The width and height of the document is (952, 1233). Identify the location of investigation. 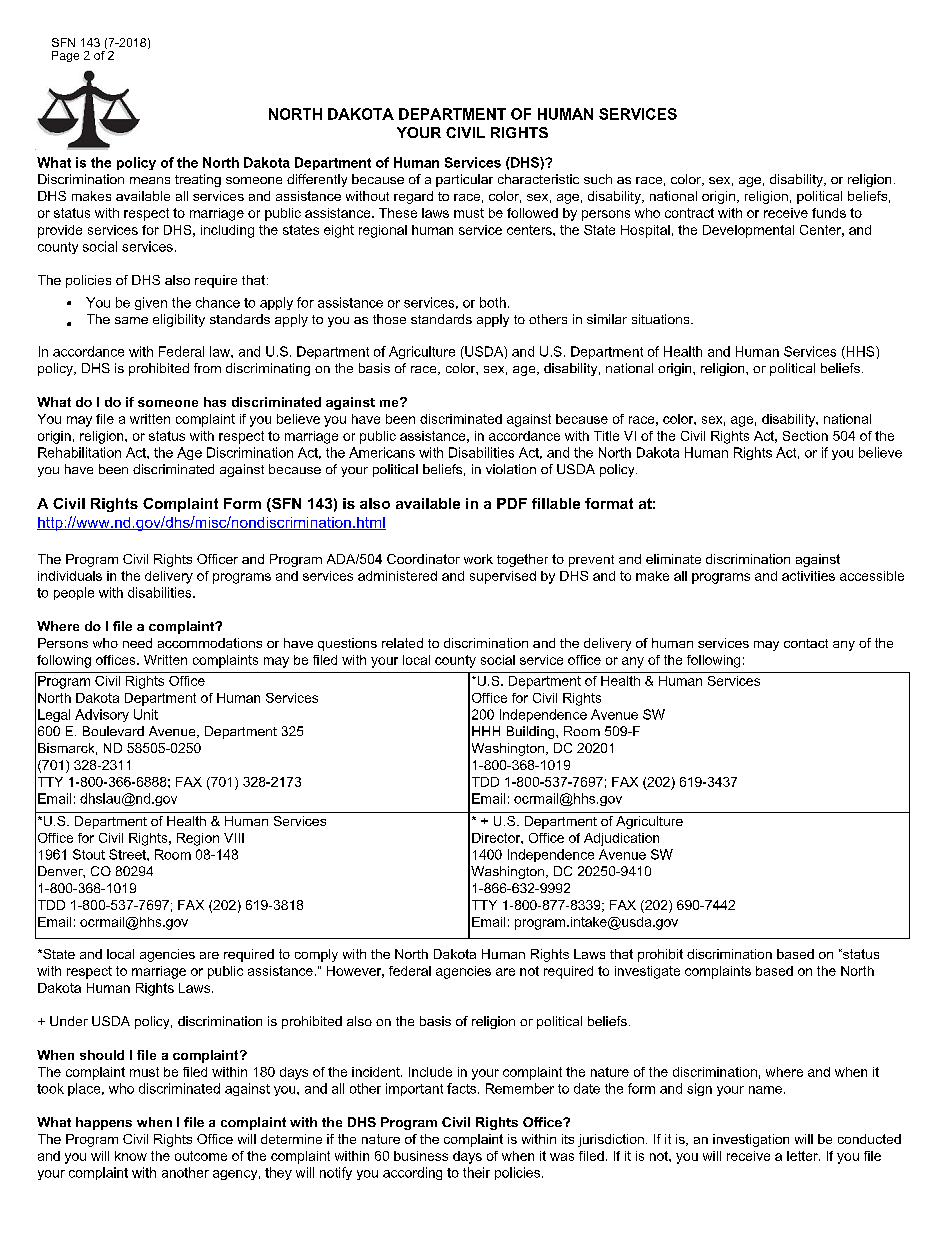
(751, 1140).
